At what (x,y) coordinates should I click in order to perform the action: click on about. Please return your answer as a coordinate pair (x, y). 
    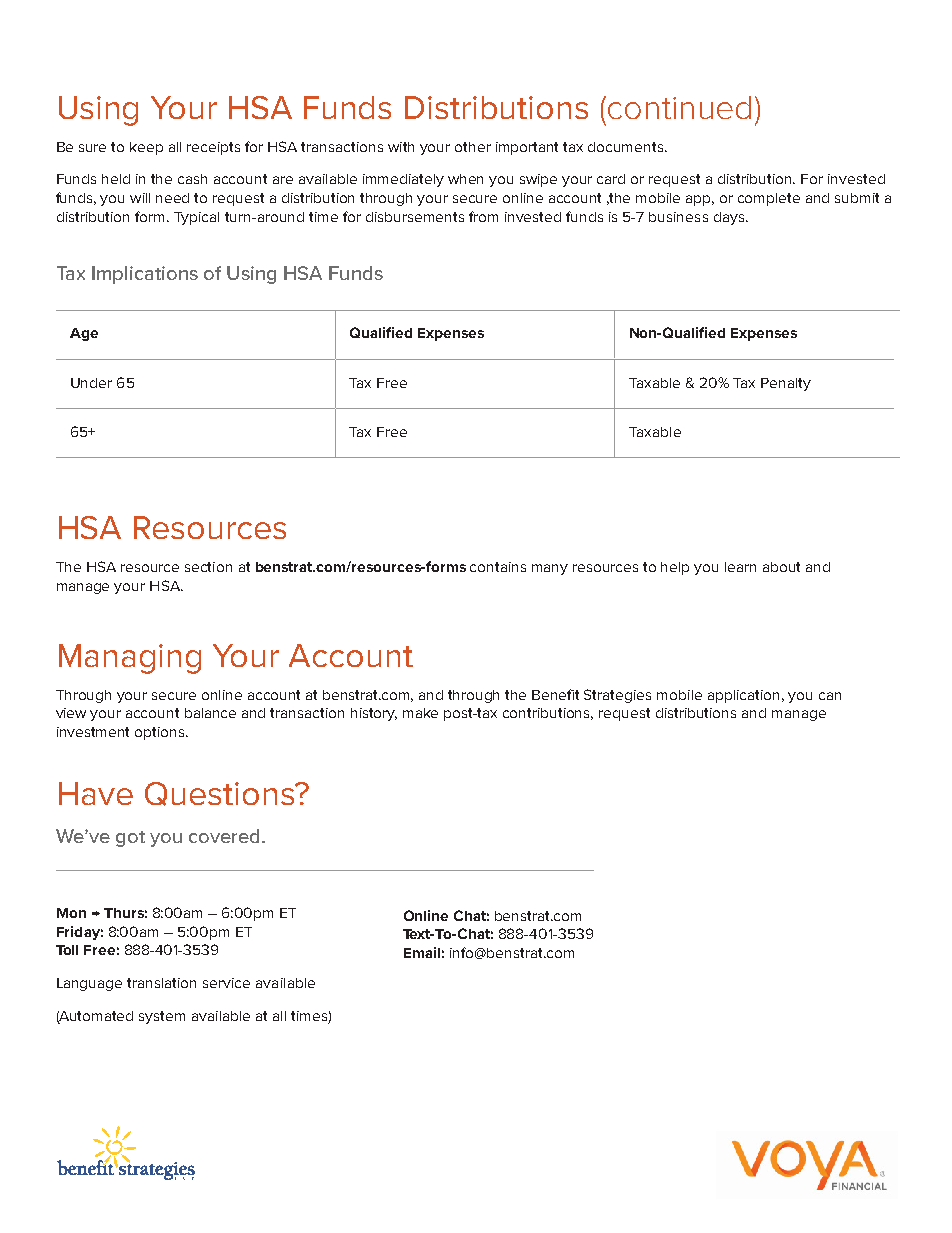
    Looking at the image, I should click on (781, 567).
